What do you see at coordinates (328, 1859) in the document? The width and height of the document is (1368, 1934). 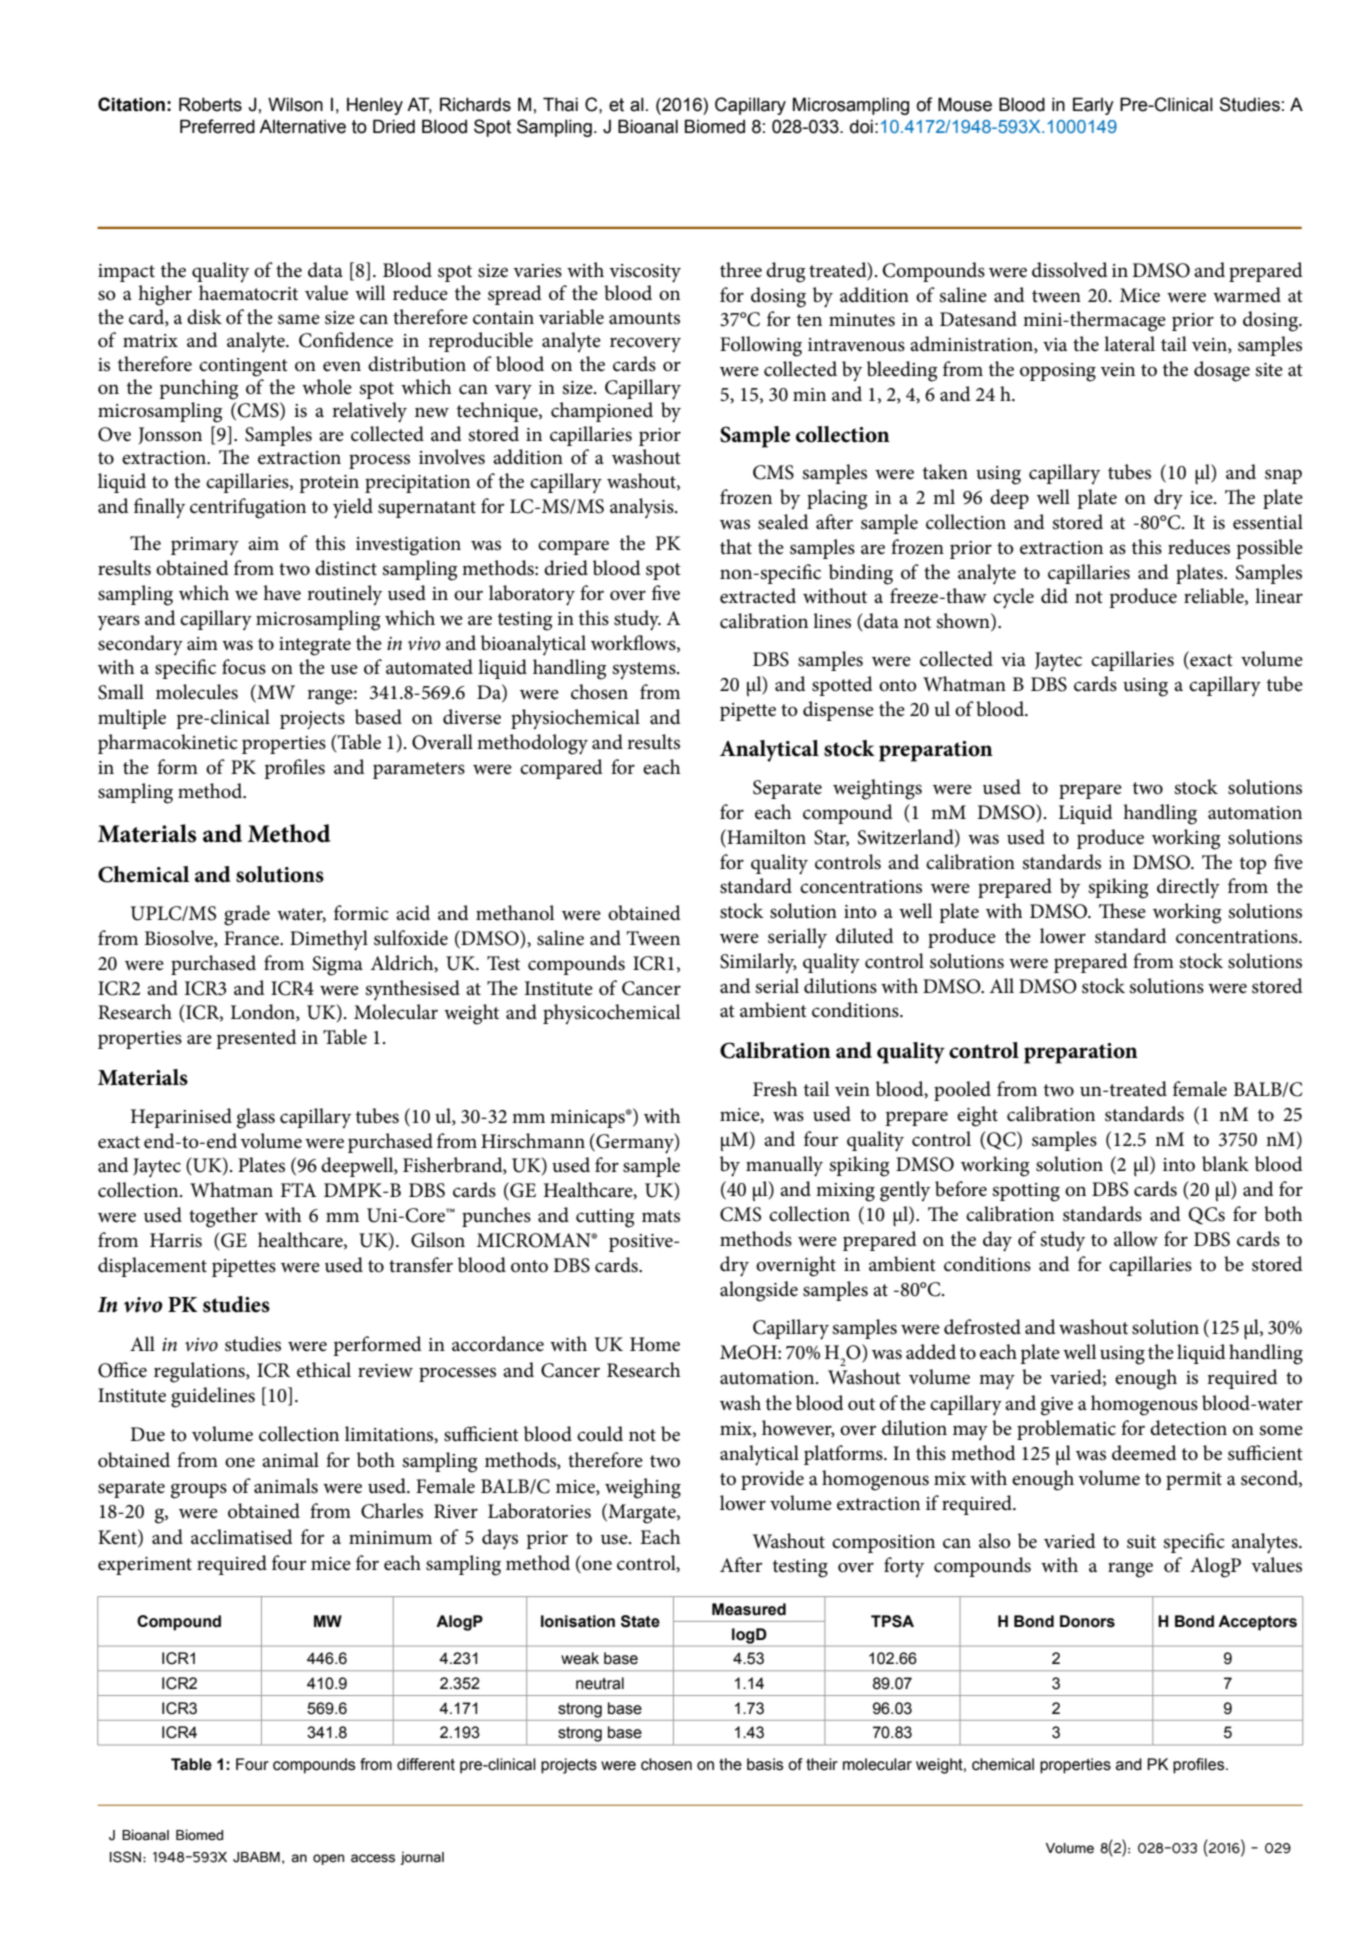 I see `open` at bounding box center [328, 1859].
